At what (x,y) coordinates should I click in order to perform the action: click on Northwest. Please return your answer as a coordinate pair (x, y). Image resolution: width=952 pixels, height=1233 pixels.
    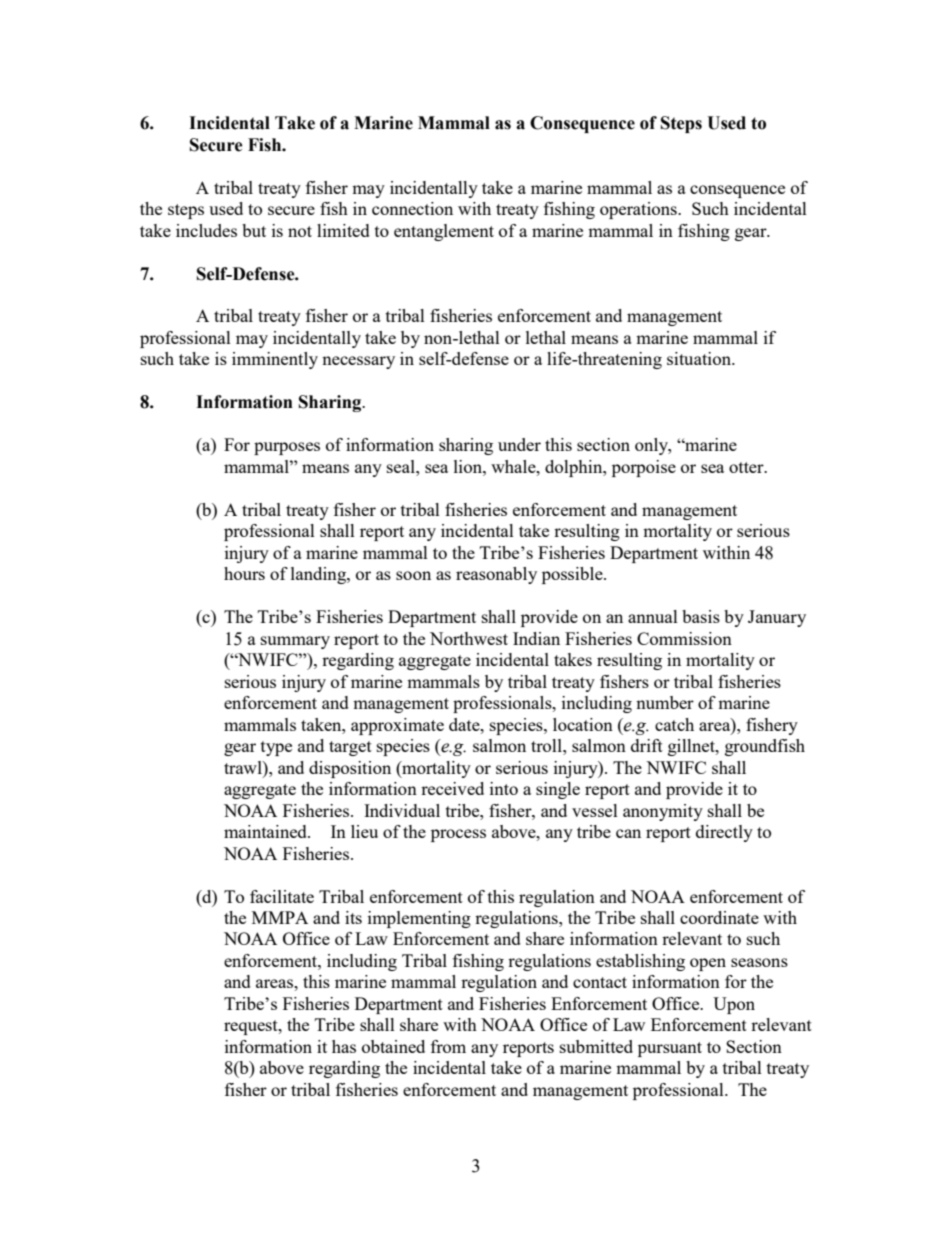
    Looking at the image, I should click on (469, 638).
